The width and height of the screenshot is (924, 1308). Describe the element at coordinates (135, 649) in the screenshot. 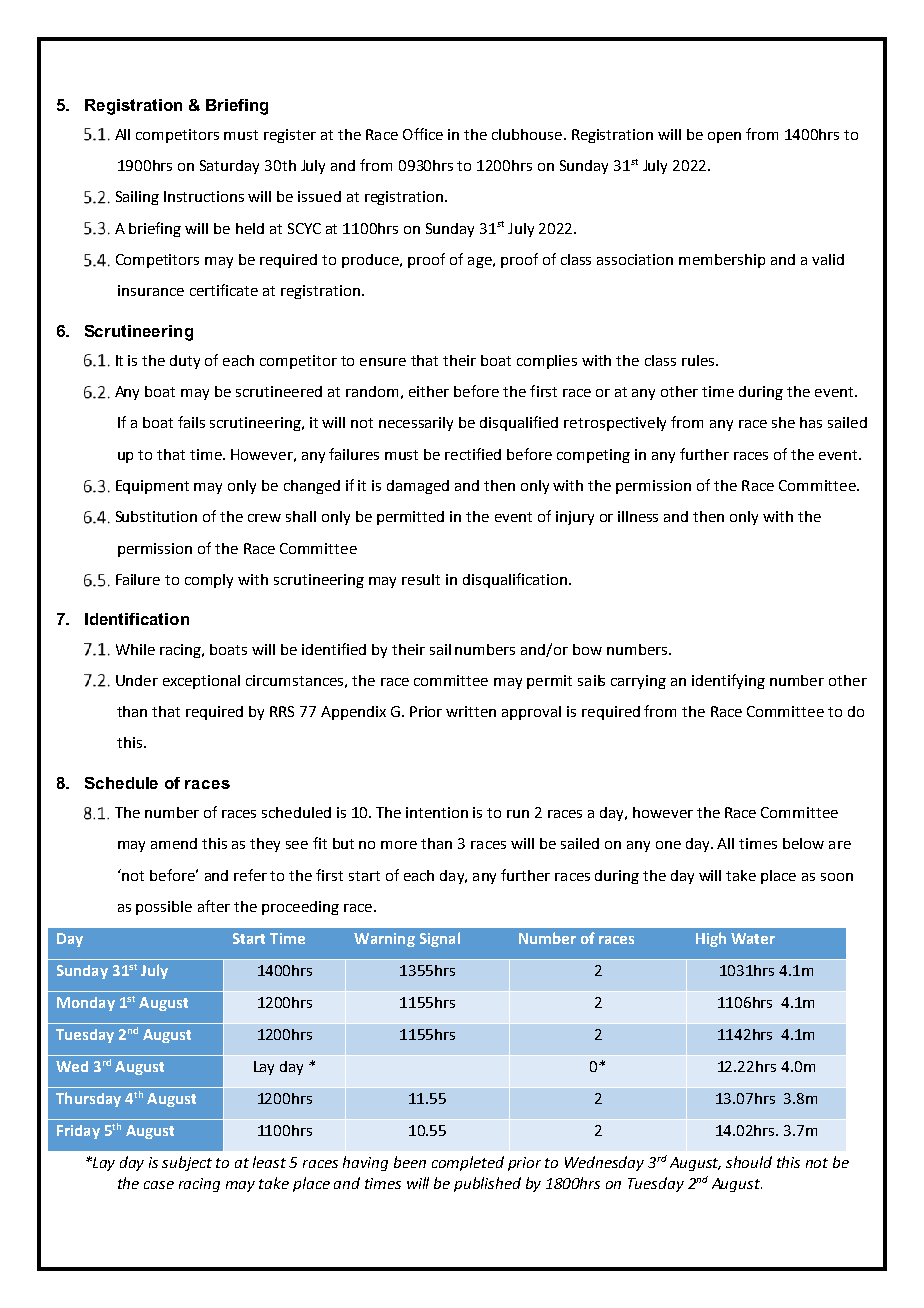

I see `While` at that location.
